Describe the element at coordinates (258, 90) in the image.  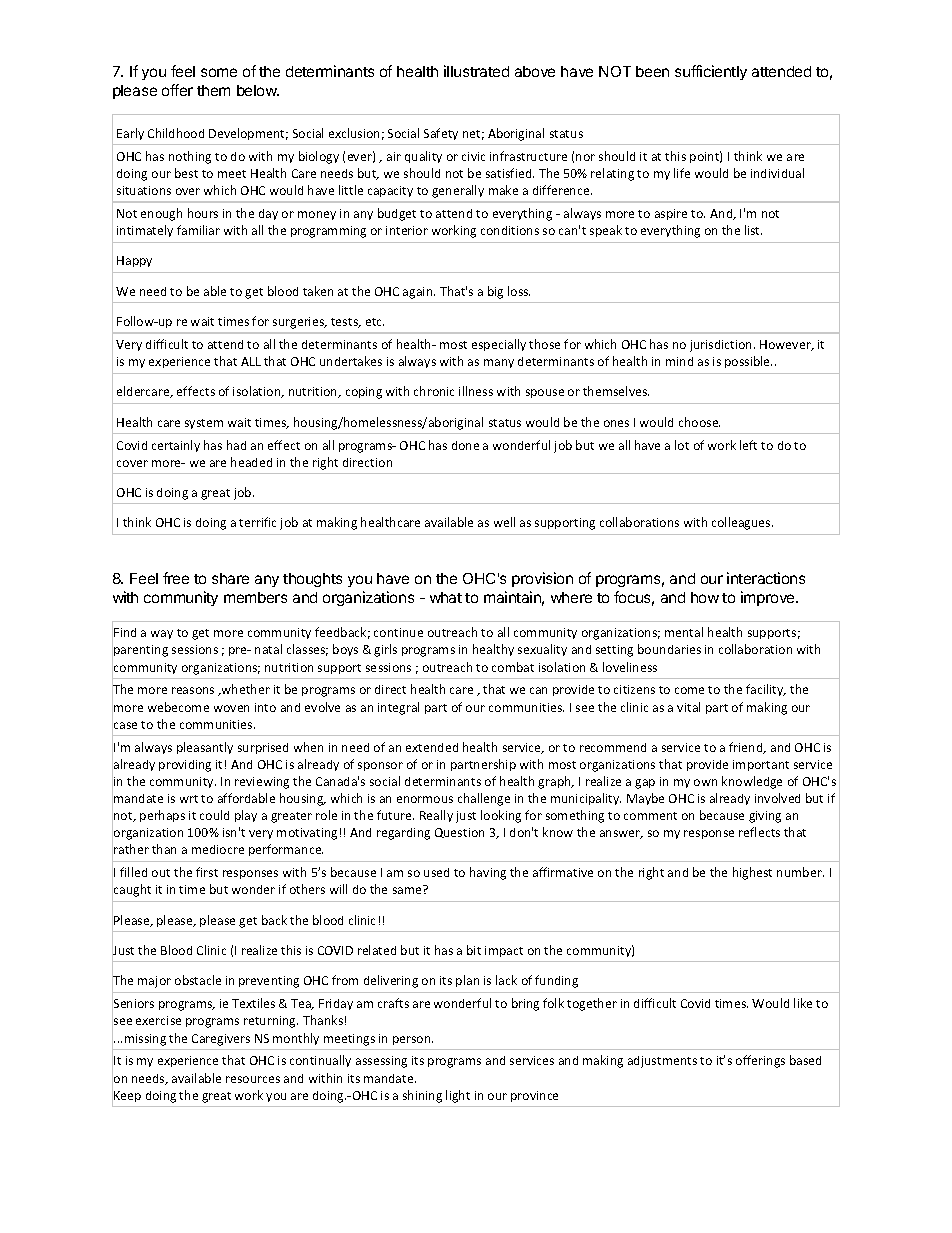
I see `below` at that location.
